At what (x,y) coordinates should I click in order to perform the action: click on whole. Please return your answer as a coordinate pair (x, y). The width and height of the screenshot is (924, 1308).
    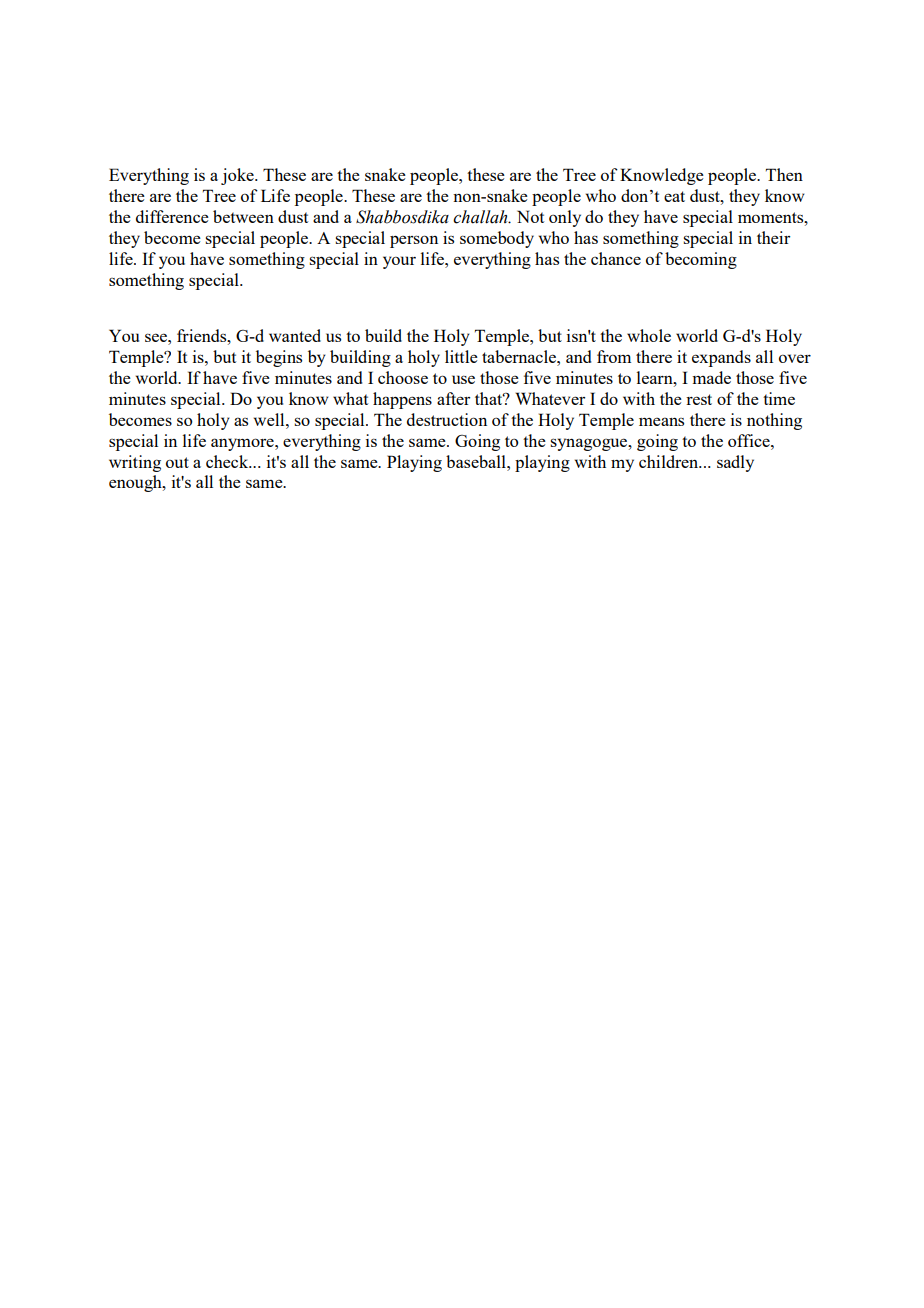
    Looking at the image, I should click on (649, 335).
